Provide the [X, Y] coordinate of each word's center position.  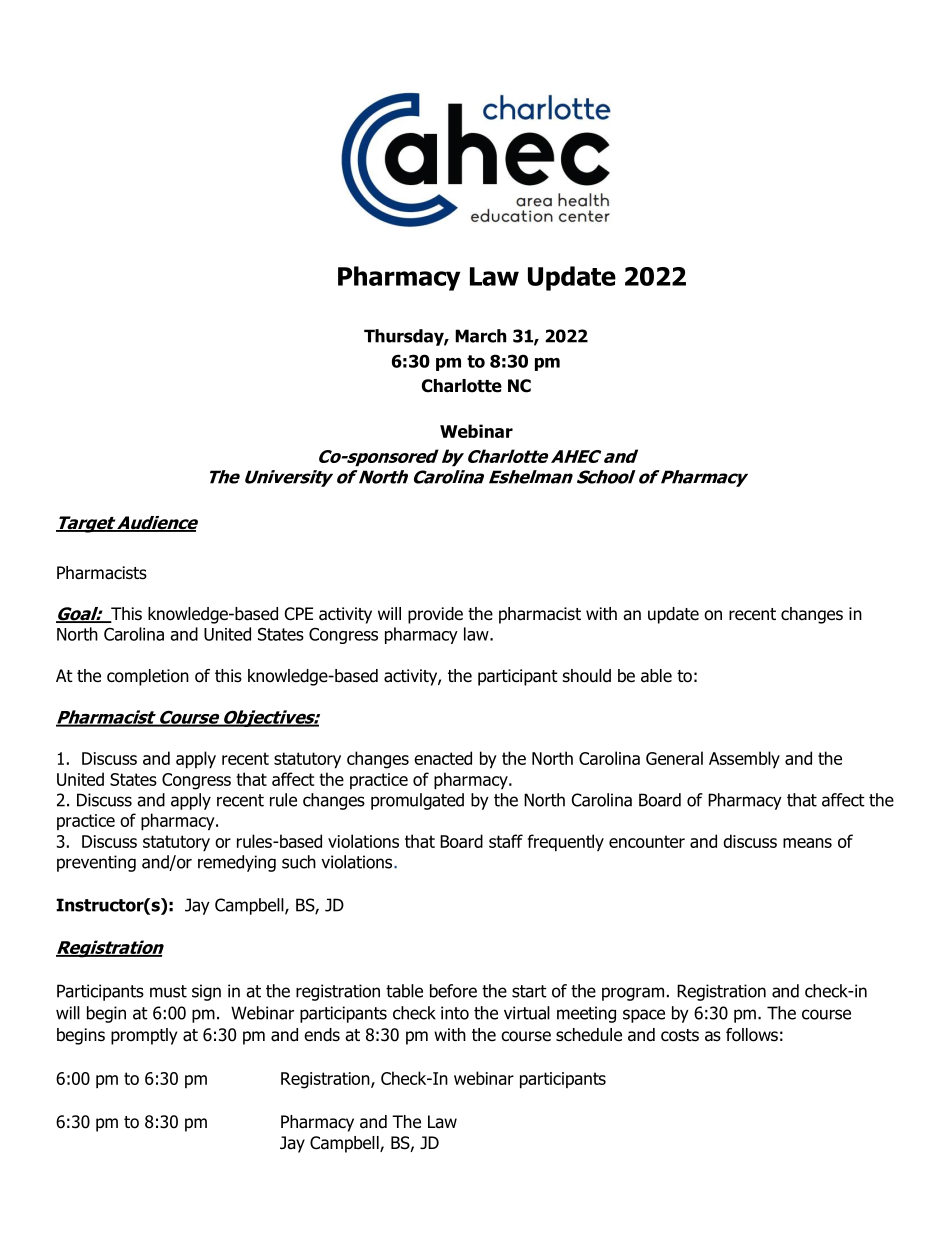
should [587, 676]
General [674, 758]
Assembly [744, 759]
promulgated [417, 801]
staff [506, 841]
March [480, 336]
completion [148, 677]
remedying [237, 863]
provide [435, 615]
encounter [647, 841]
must [168, 991]
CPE [299, 614]
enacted [443, 758]
